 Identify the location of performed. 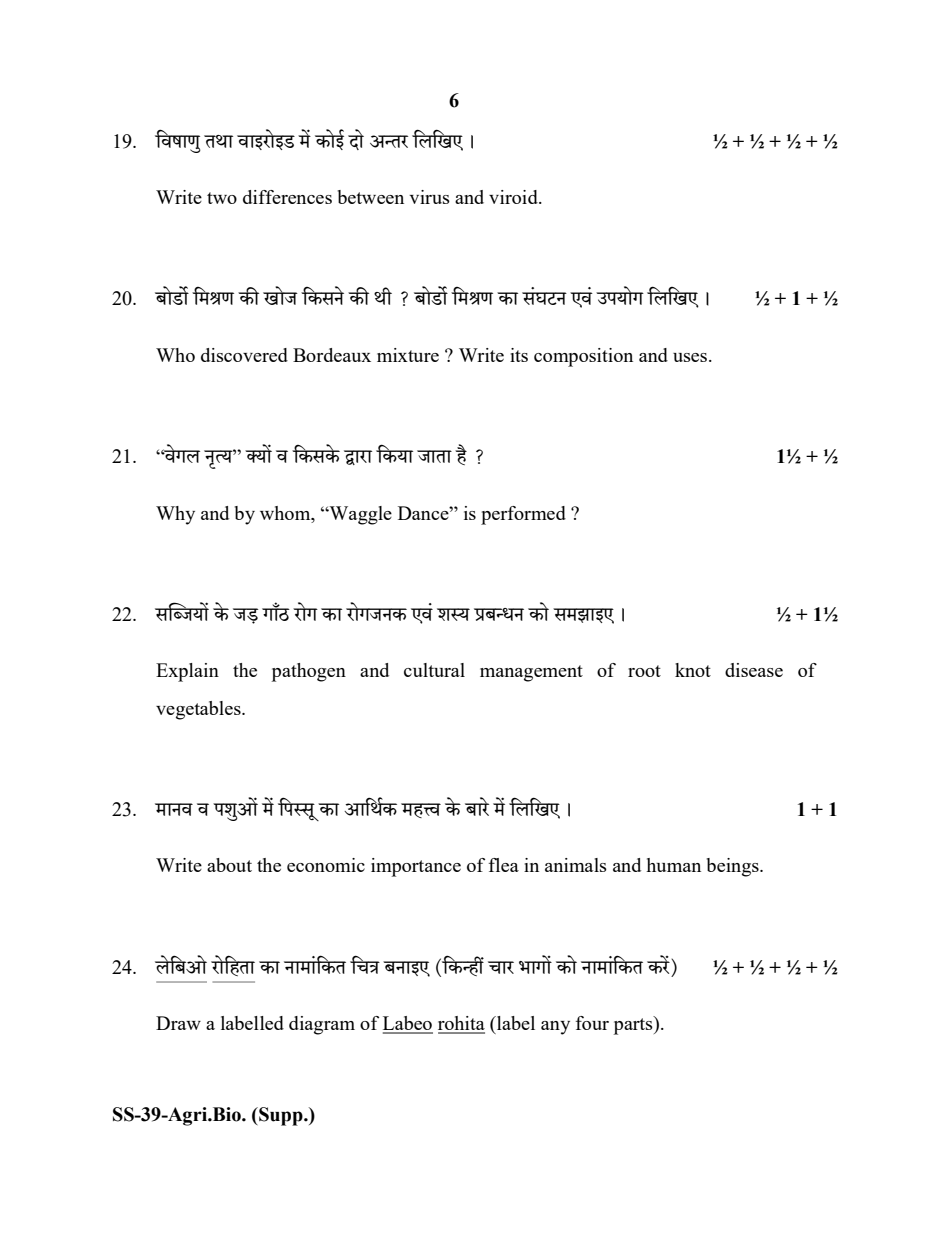
(523, 515).
